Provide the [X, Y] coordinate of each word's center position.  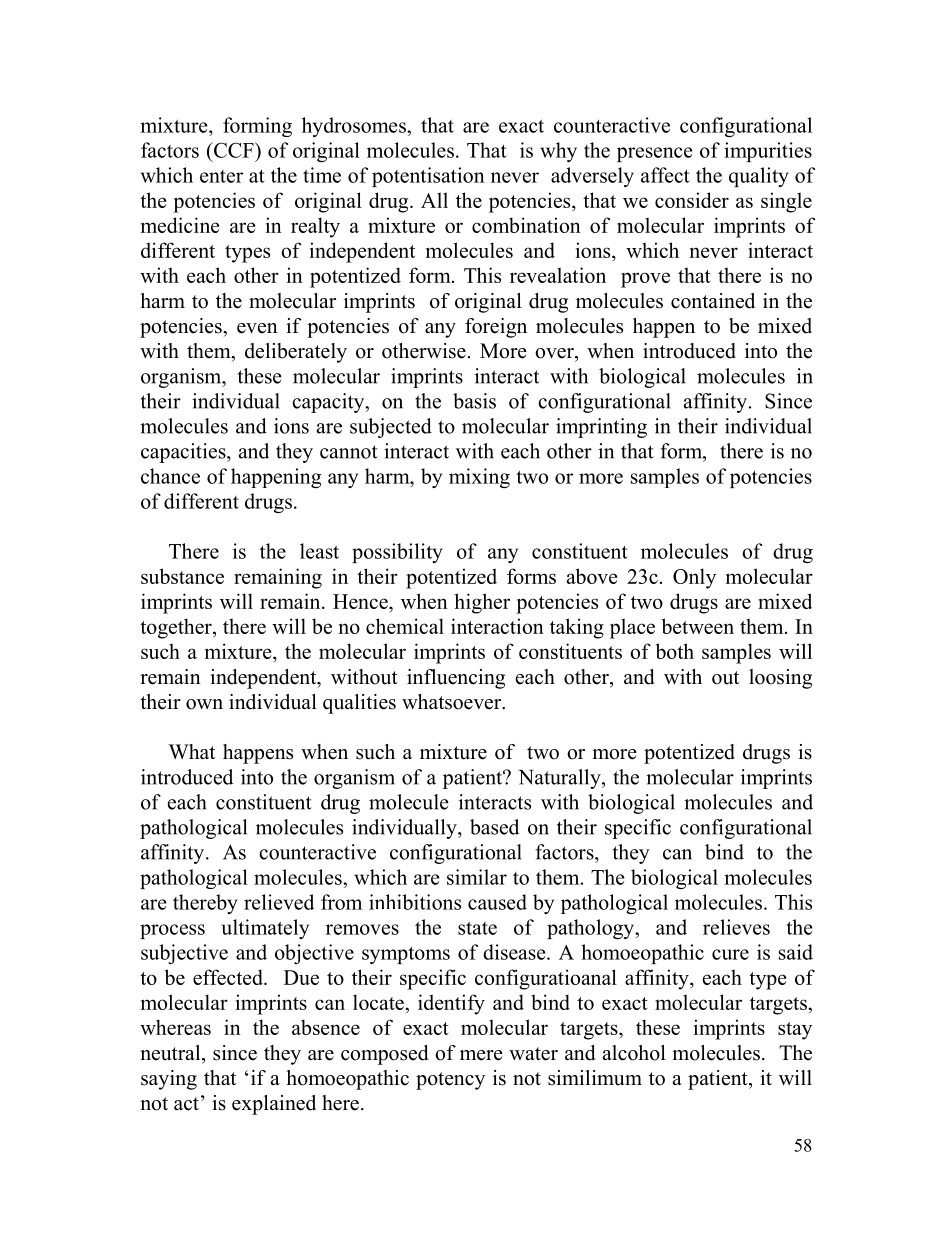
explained [274, 1105]
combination [526, 225]
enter [221, 176]
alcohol [634, 1053]
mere [481, 1055]
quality [759, 177]
